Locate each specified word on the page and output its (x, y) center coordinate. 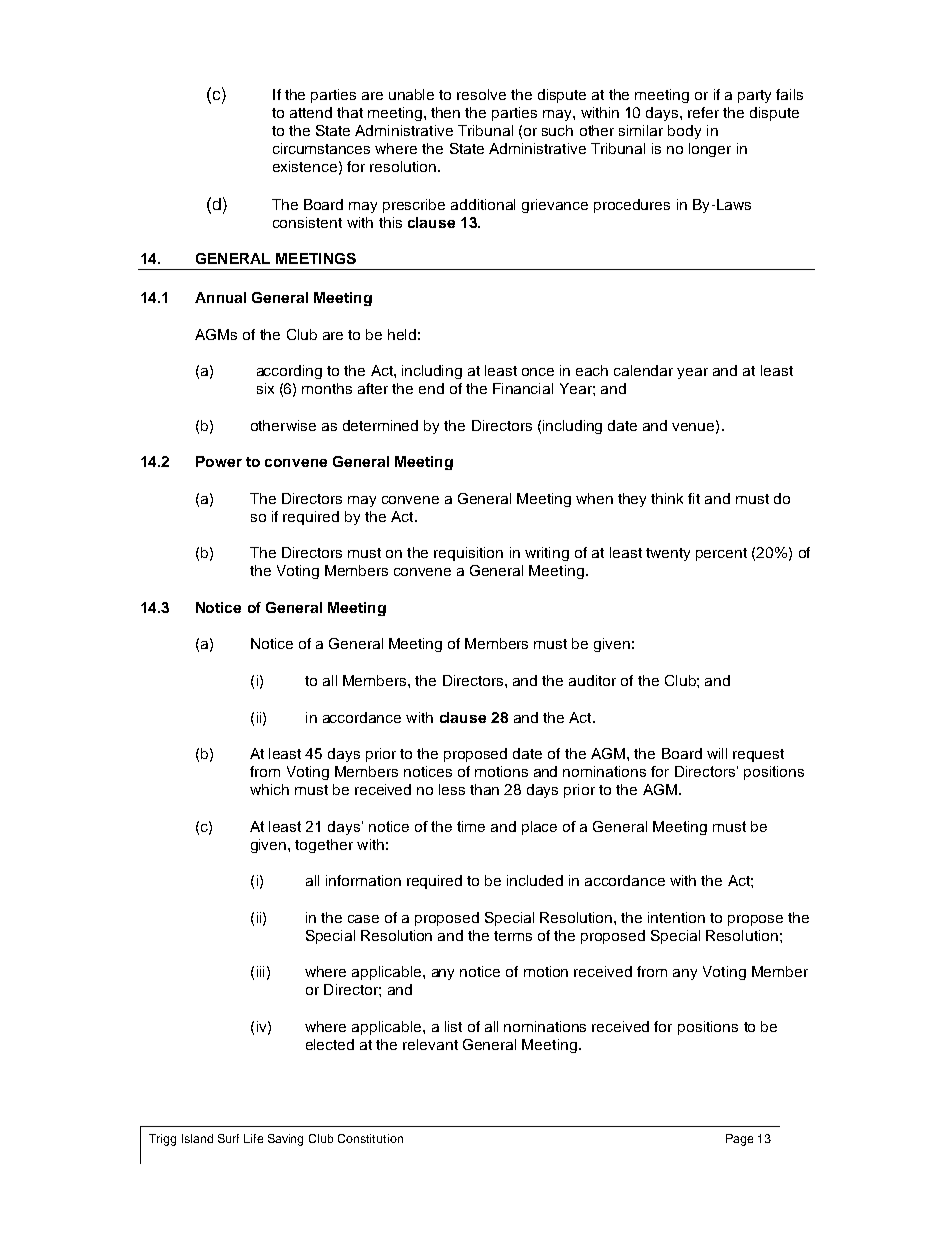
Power (219, 461)
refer (703, 112)
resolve (481, 94)
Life (253, 1138)
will (717, 753)
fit (694, 498)
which (269, 789)
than (484, 789)
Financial (523, 388)
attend (311, 112)
